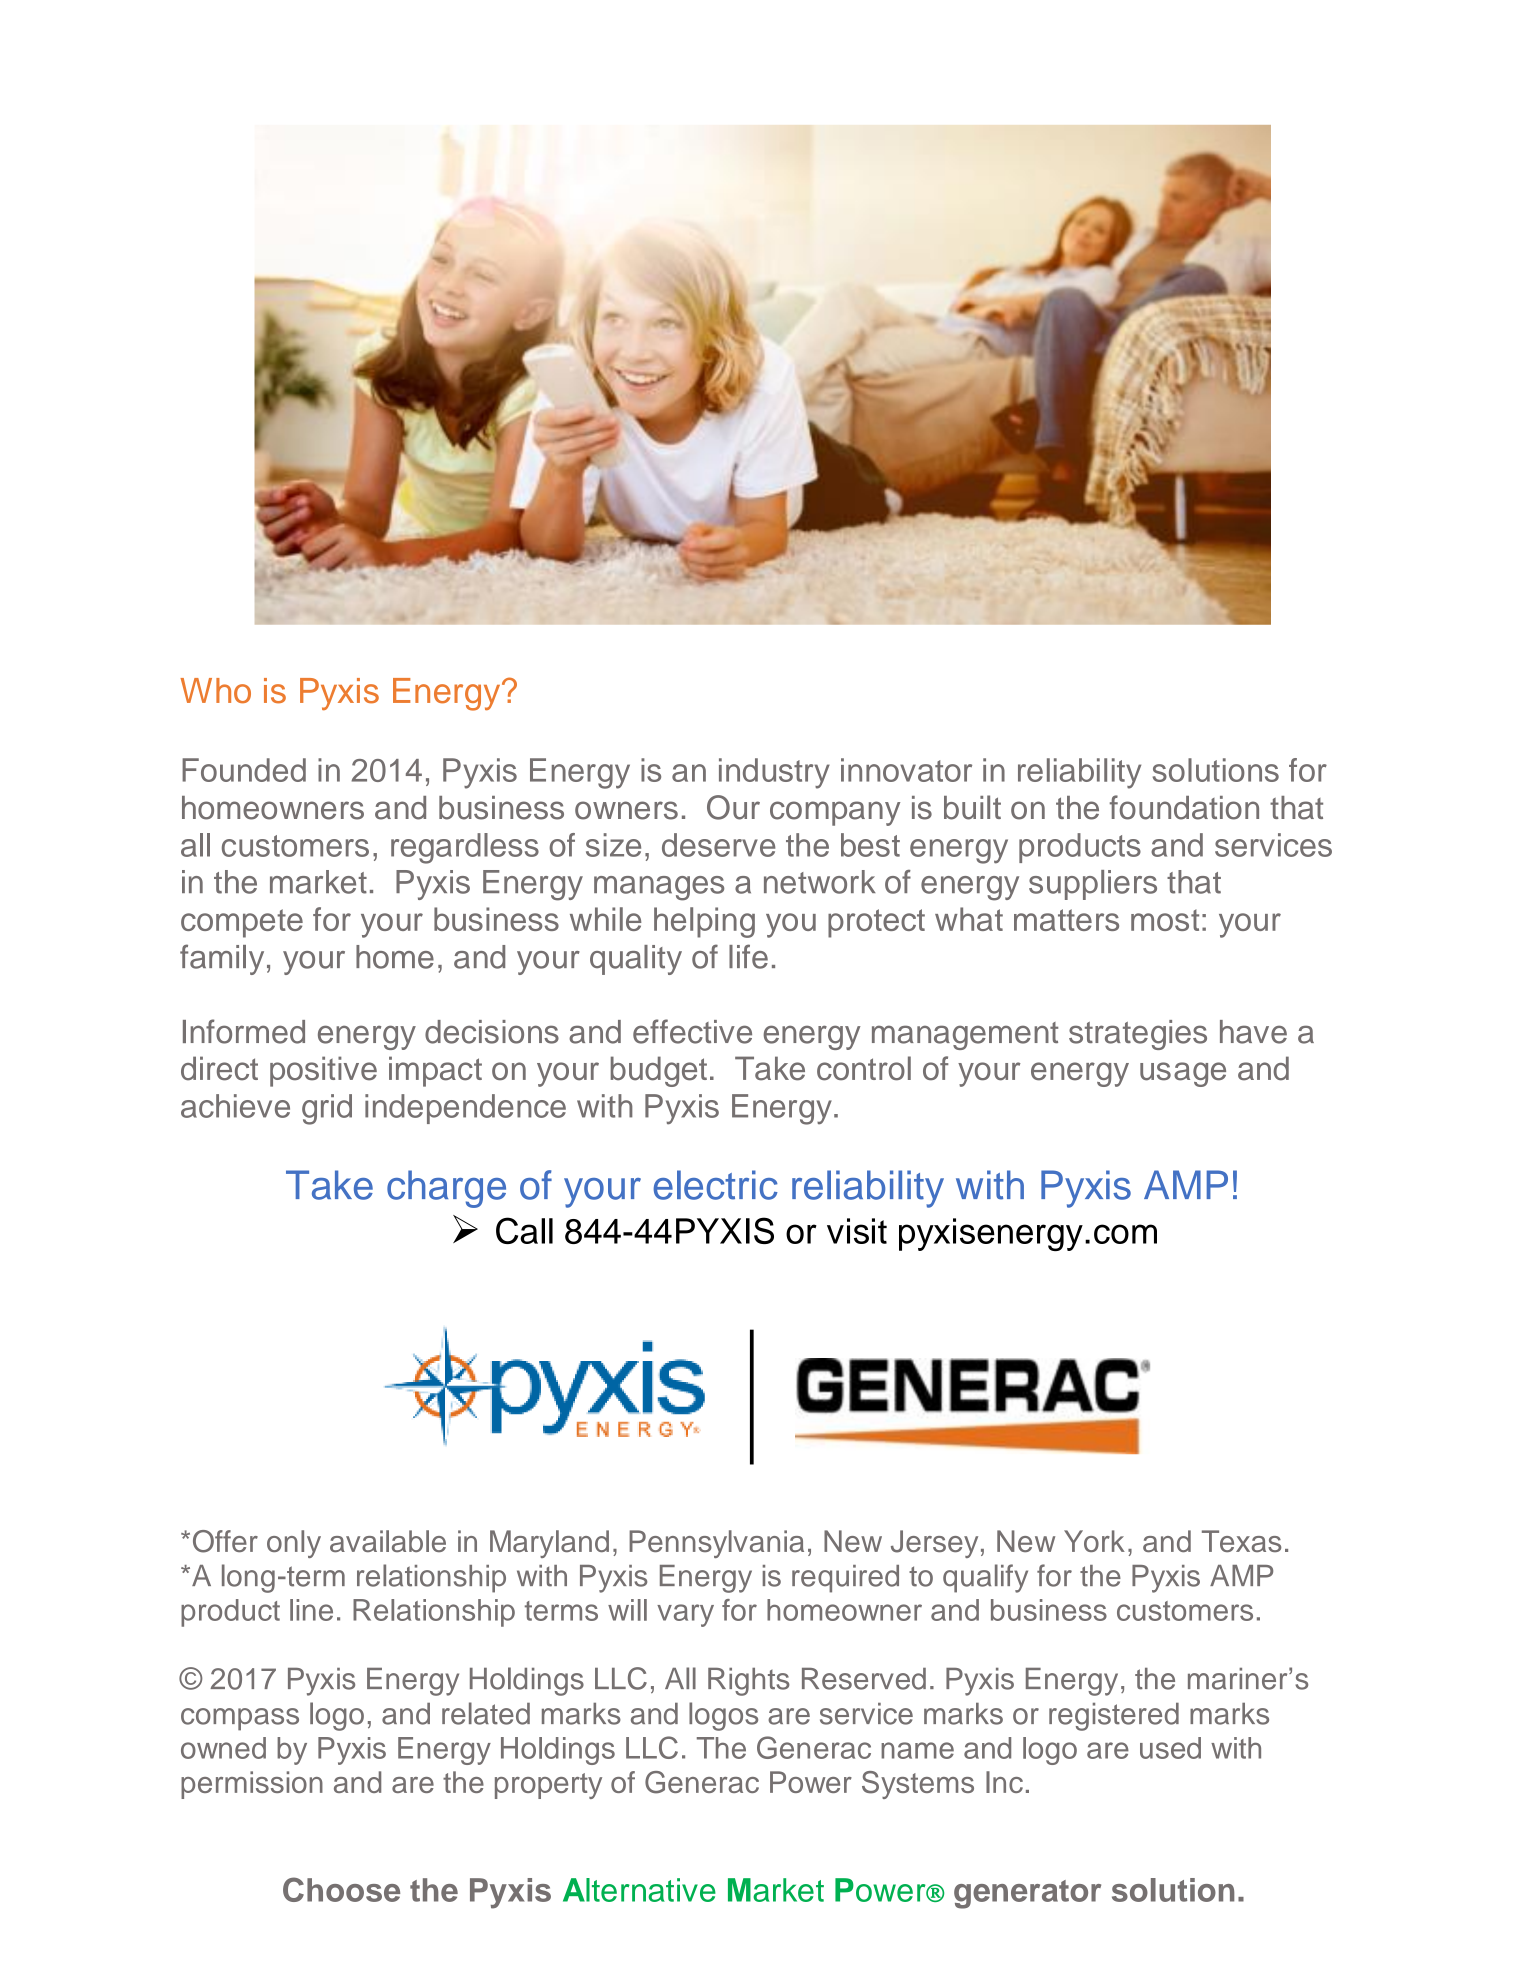  What do you see at coordinates (244, 1031) in the document?
I see `Informed` at bounding box center [244, 1031].
